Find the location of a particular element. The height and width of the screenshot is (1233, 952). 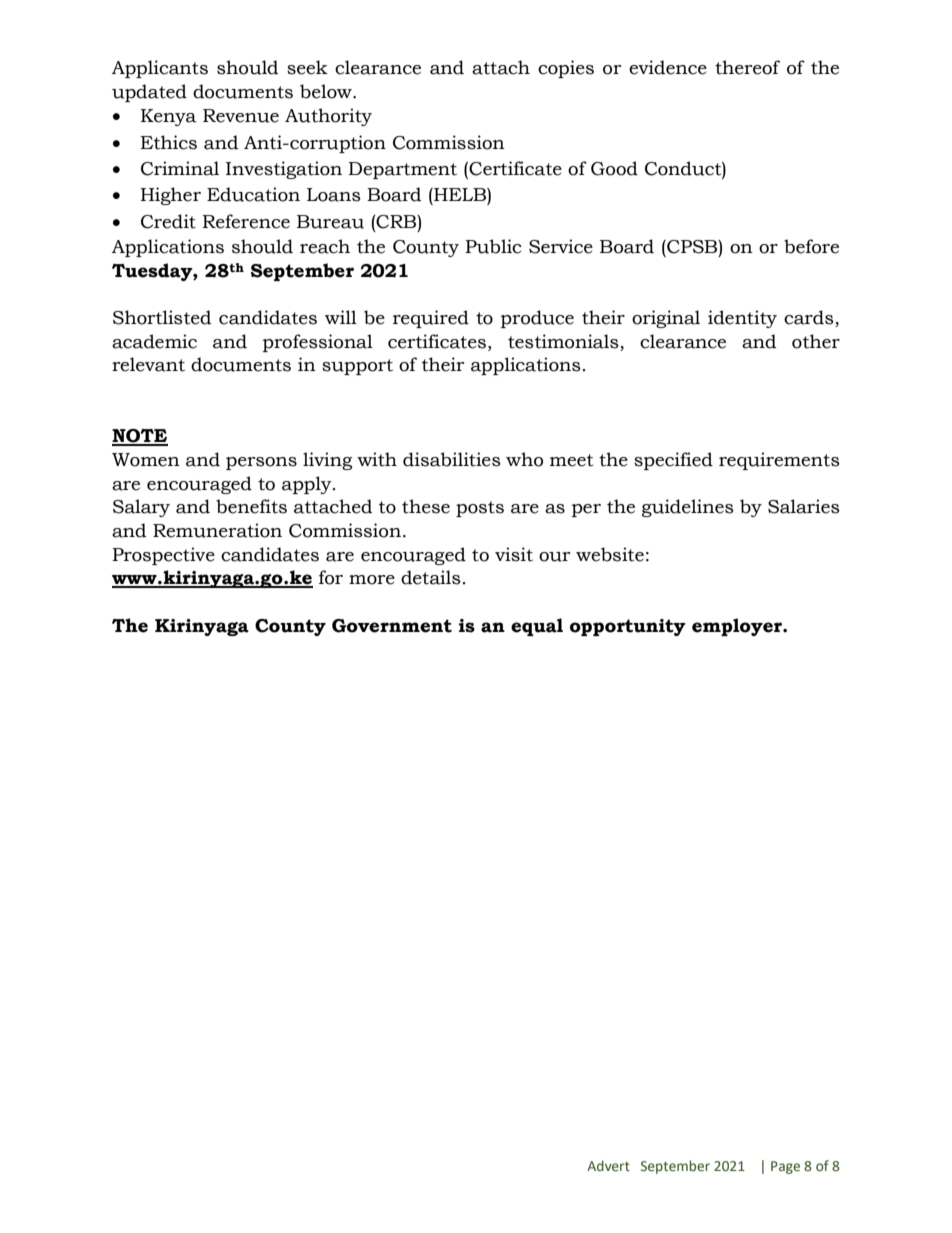

Government is located at coordinates (392, 626).
